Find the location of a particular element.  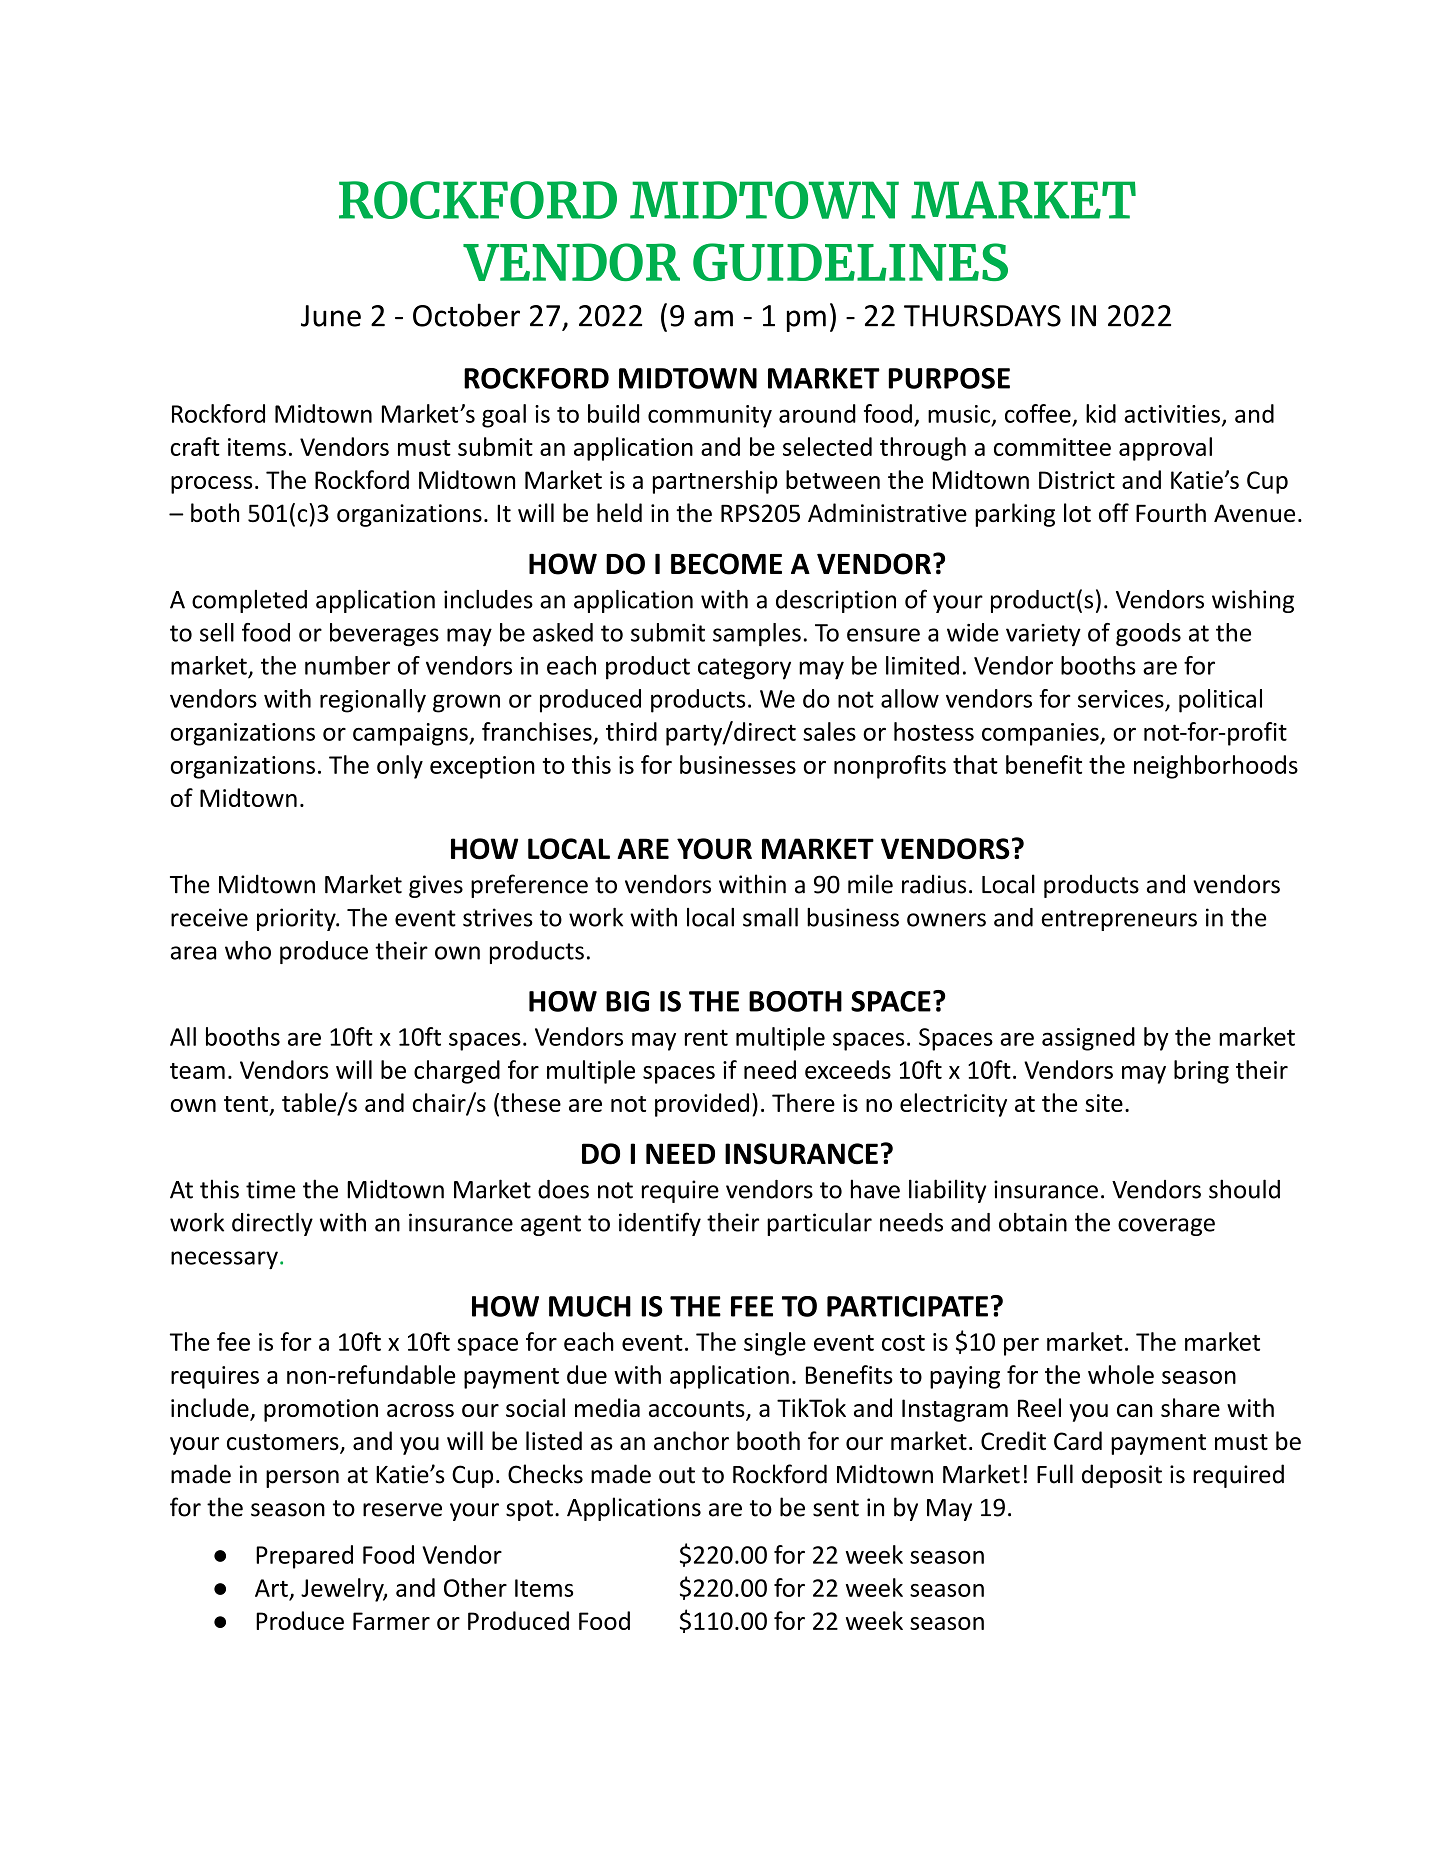

entrepreneurs is located at coordinates (1119, 920).
